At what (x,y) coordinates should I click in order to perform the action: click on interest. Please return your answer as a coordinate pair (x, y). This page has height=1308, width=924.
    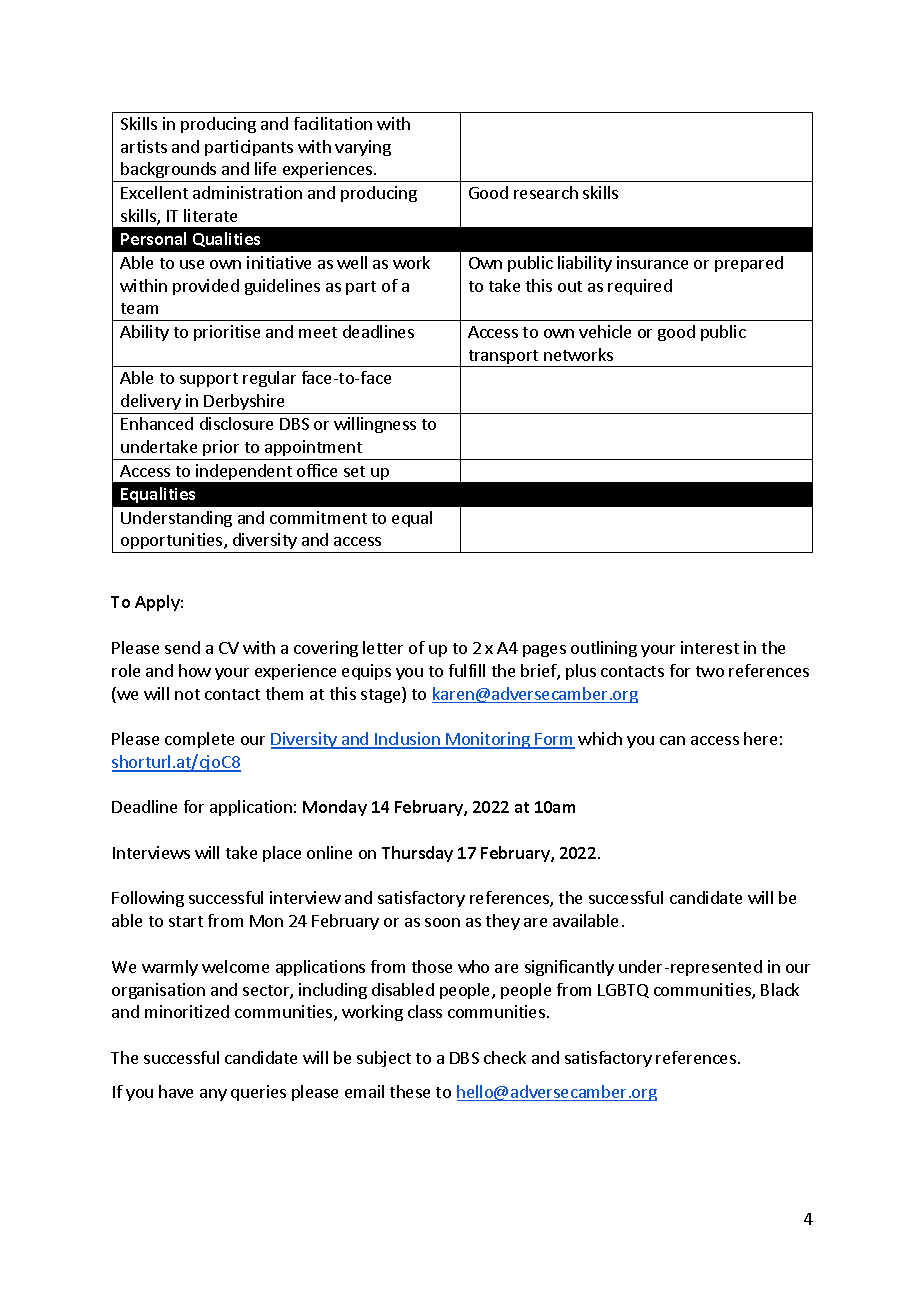
    Looking at the image, I should click on (710, 647).
